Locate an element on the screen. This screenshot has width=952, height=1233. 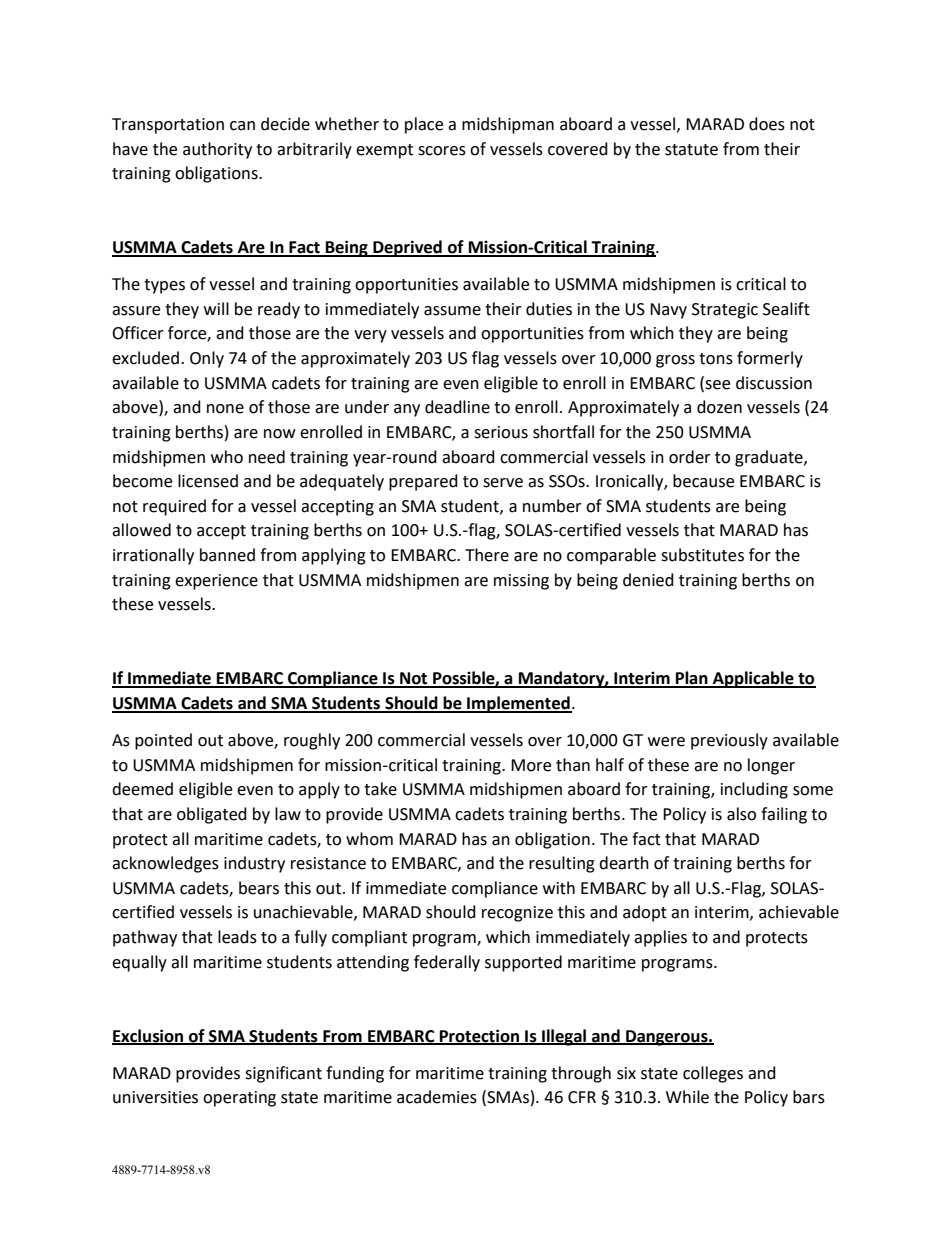
recognize is located at coordinates (517, 914).
